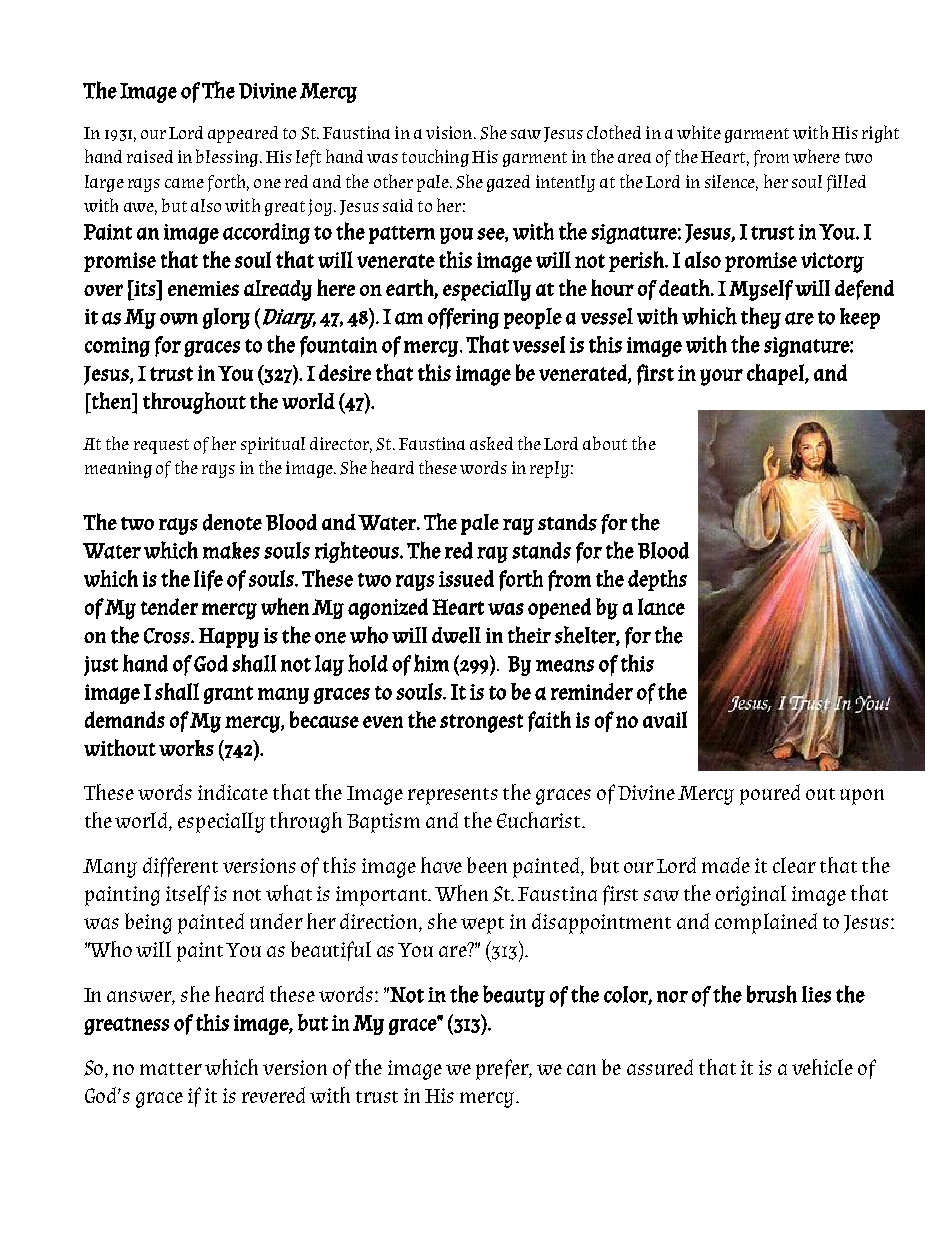 This screenshot has height=1233, width=952. I want to click on lance, so click(661, 606).
